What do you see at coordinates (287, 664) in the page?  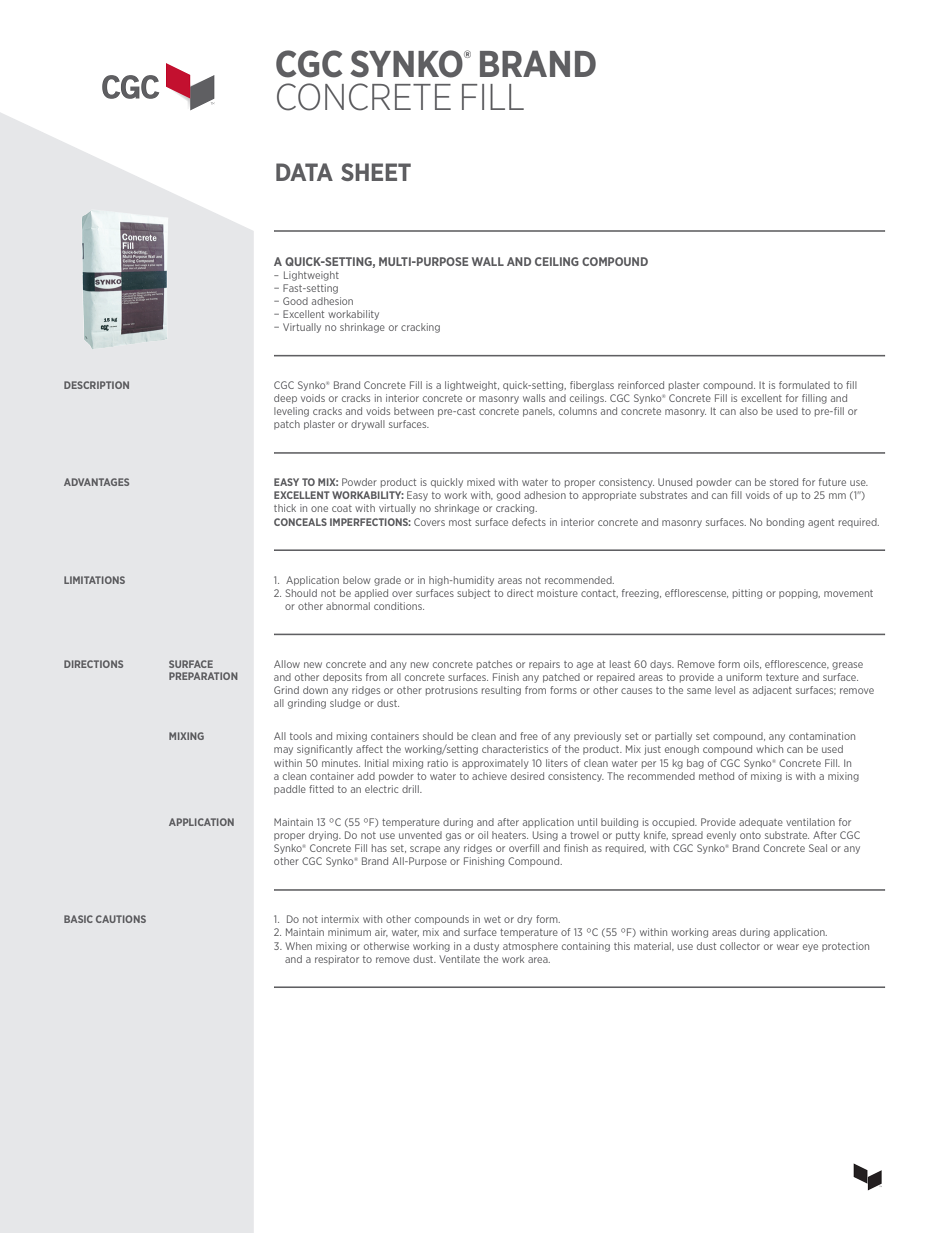 I see `Allow` at bounding box center [287, 664].
